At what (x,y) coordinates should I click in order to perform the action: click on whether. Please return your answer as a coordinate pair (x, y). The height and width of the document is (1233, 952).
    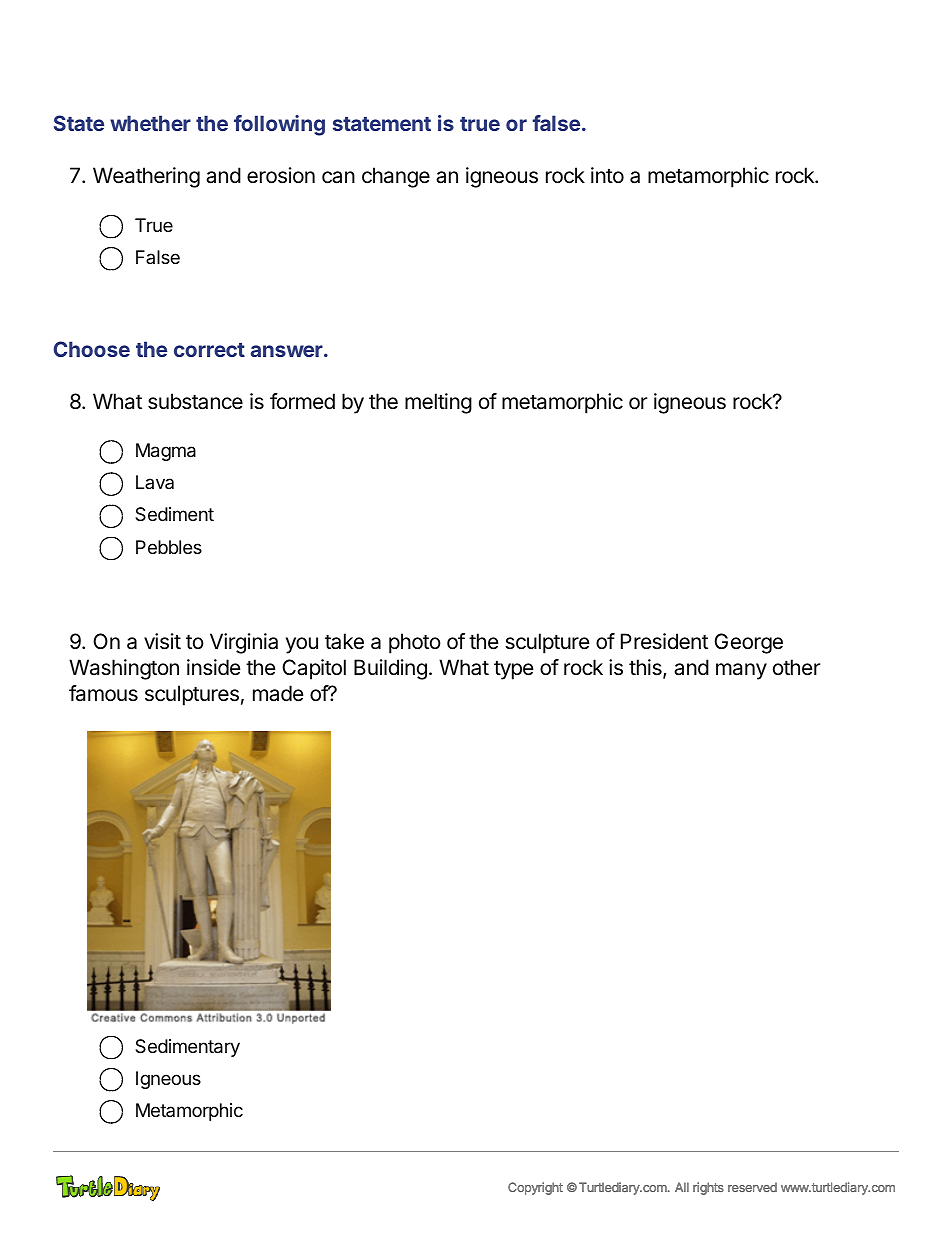
    Looking at the image, I should click on (150, 123).
